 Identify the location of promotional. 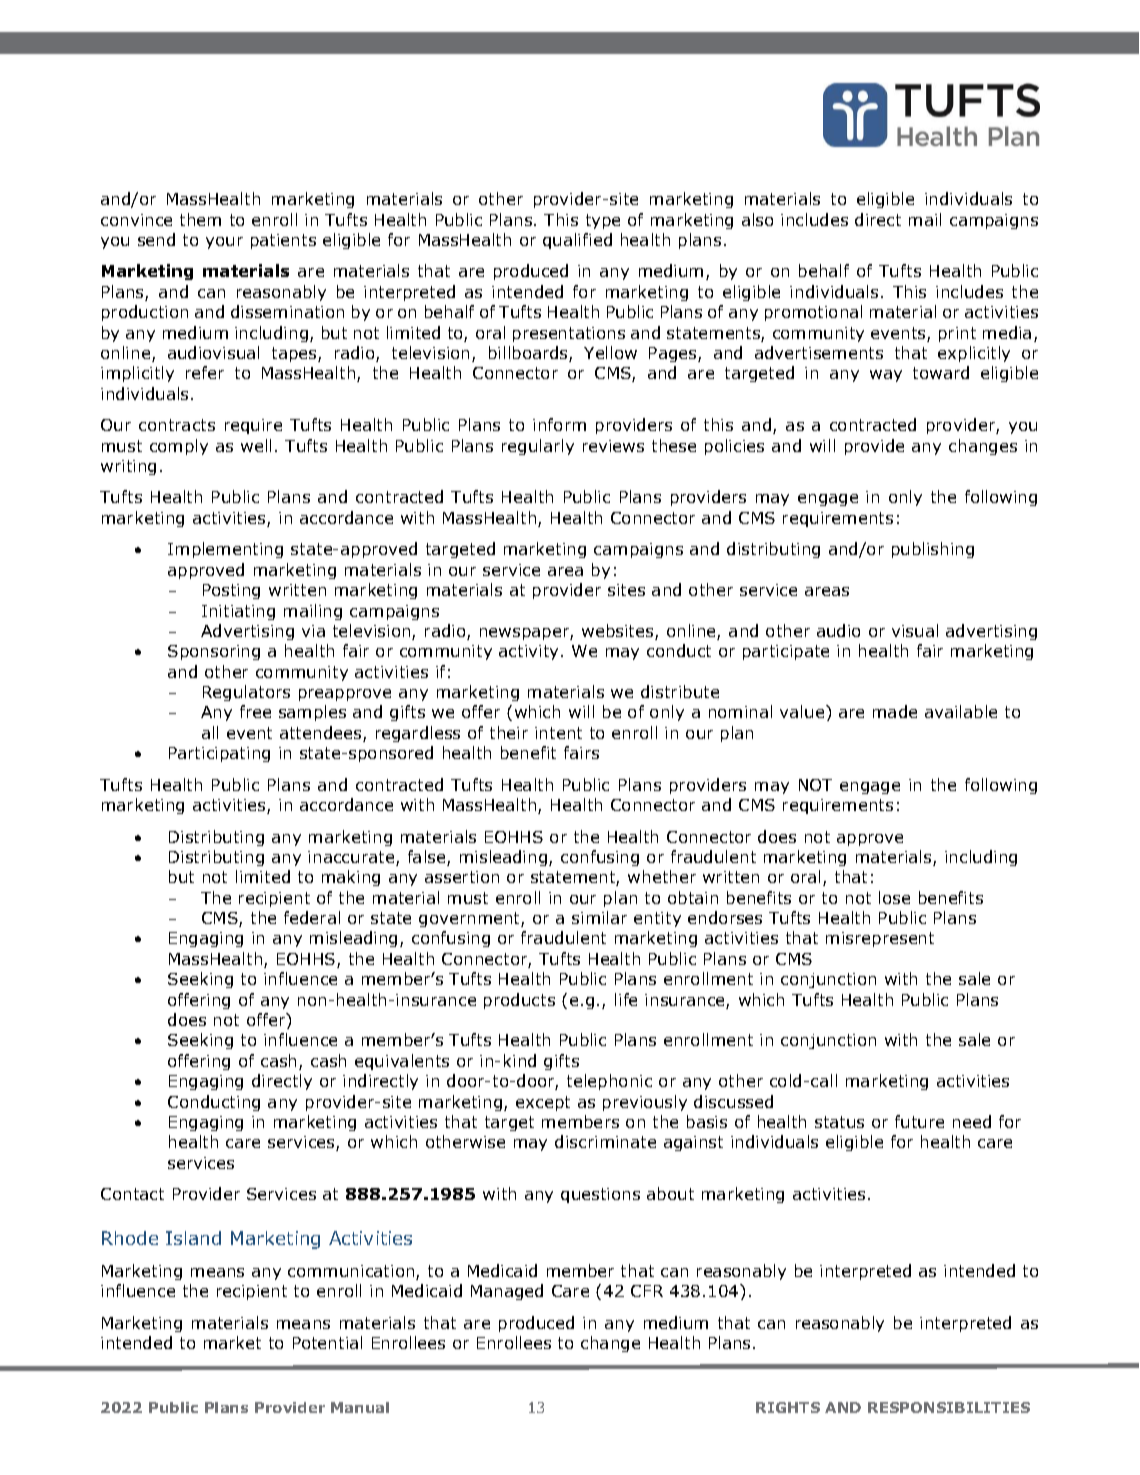
(813, 313).
